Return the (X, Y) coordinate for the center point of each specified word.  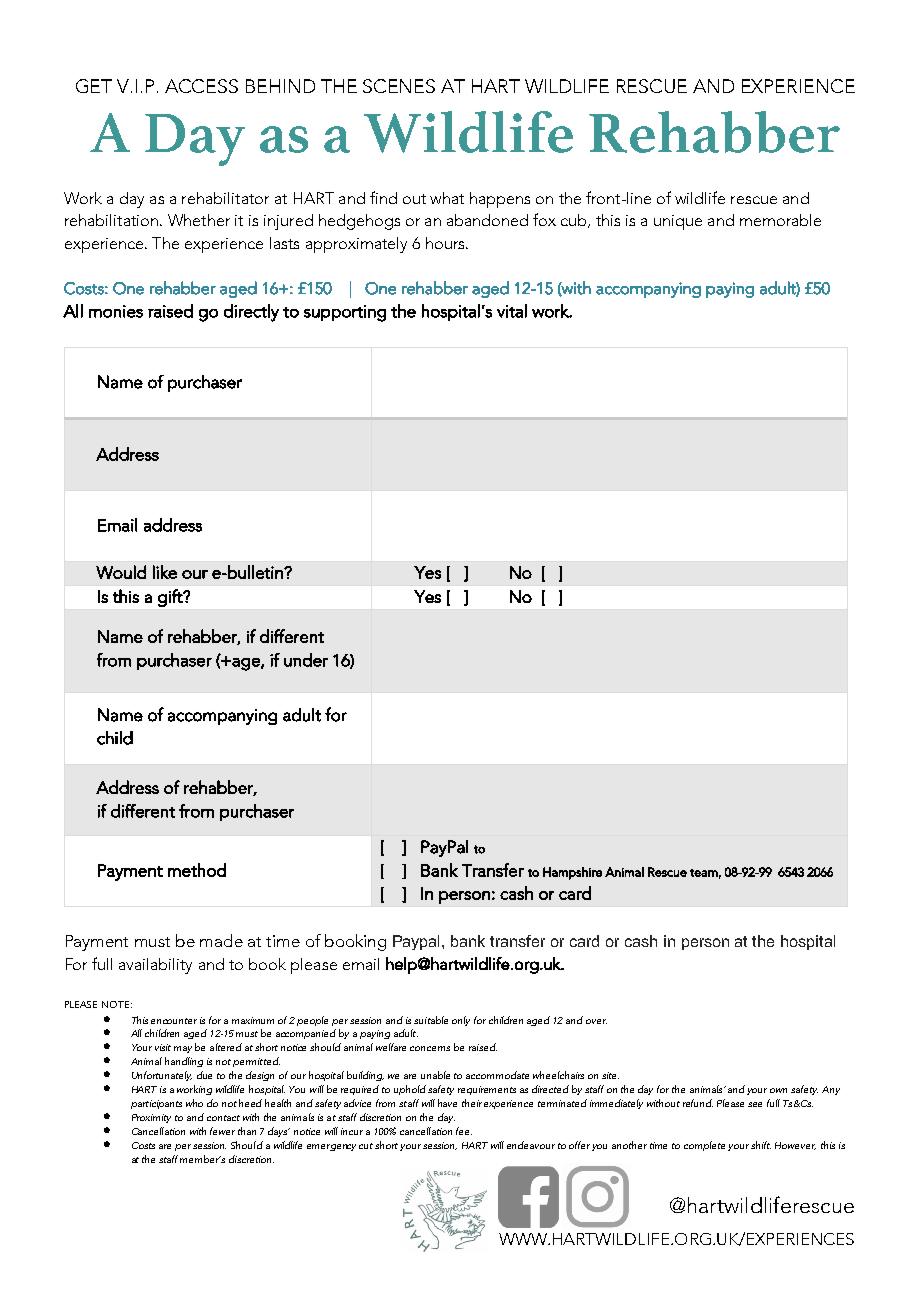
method (197, 870)
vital (512, 311)
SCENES (399, 86)
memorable (780, 220)
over (596, 1021)
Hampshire (572, 873)
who (194, 1103)
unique (678, 222)
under (306, 660)
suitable (431, 1020)
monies (116, 311)
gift (171, 598)
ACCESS (201, 86)
